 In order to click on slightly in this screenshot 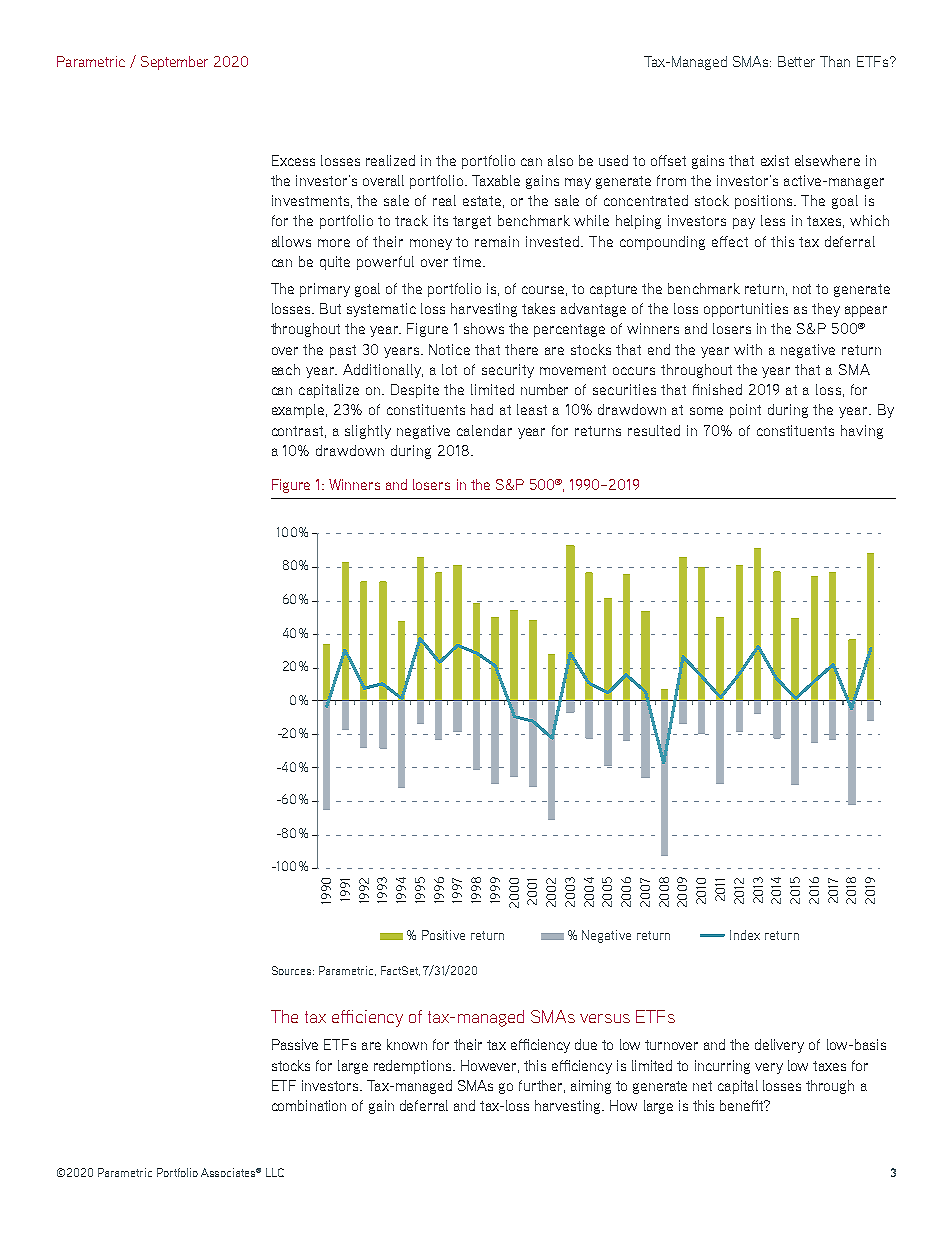, I will do `click(368, 432)`.
